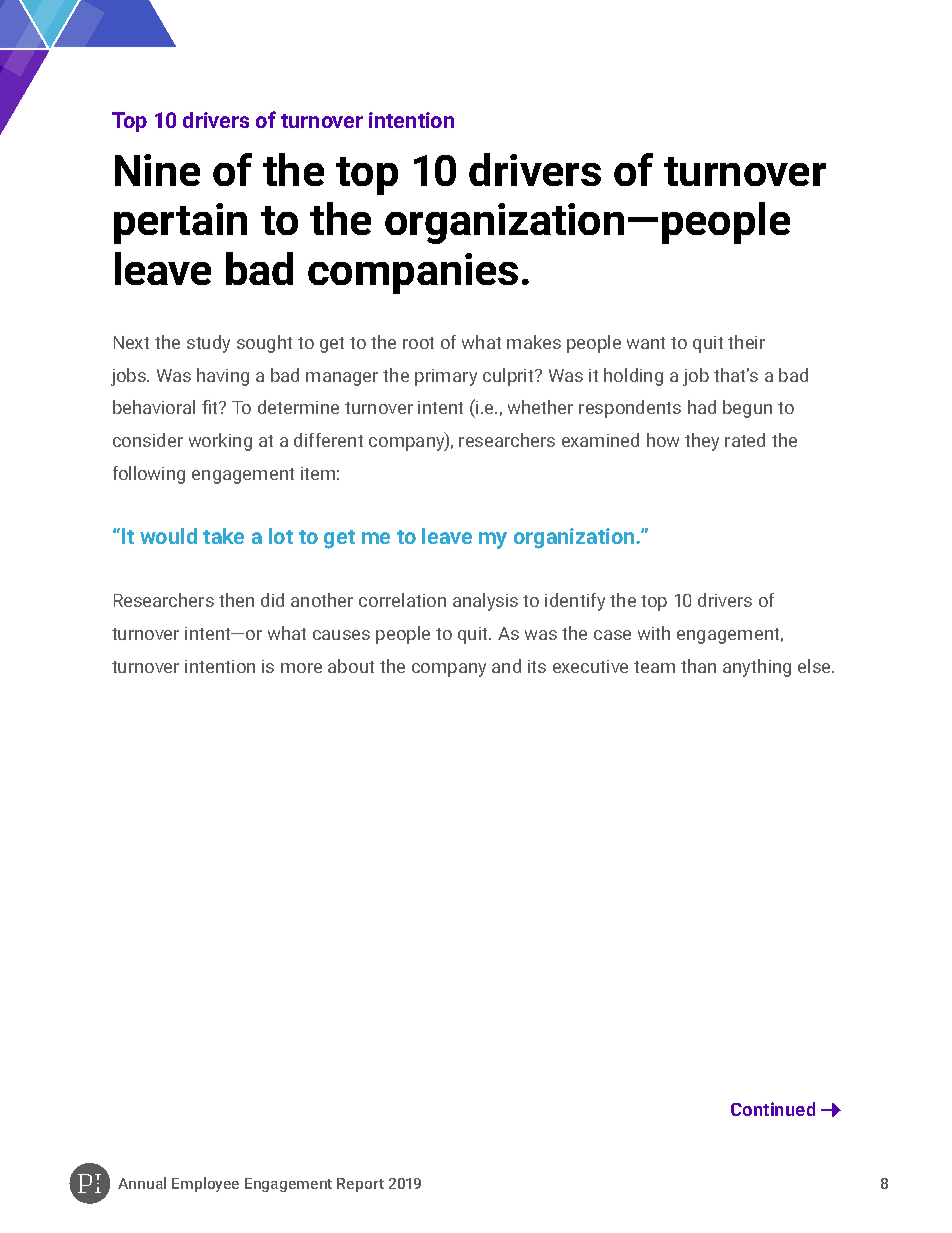 This screenshot has height=1233, width=952. What do you see at coordinates (746, 342) in the screenshot?
I see `their` at bounding box center [746, 342].
